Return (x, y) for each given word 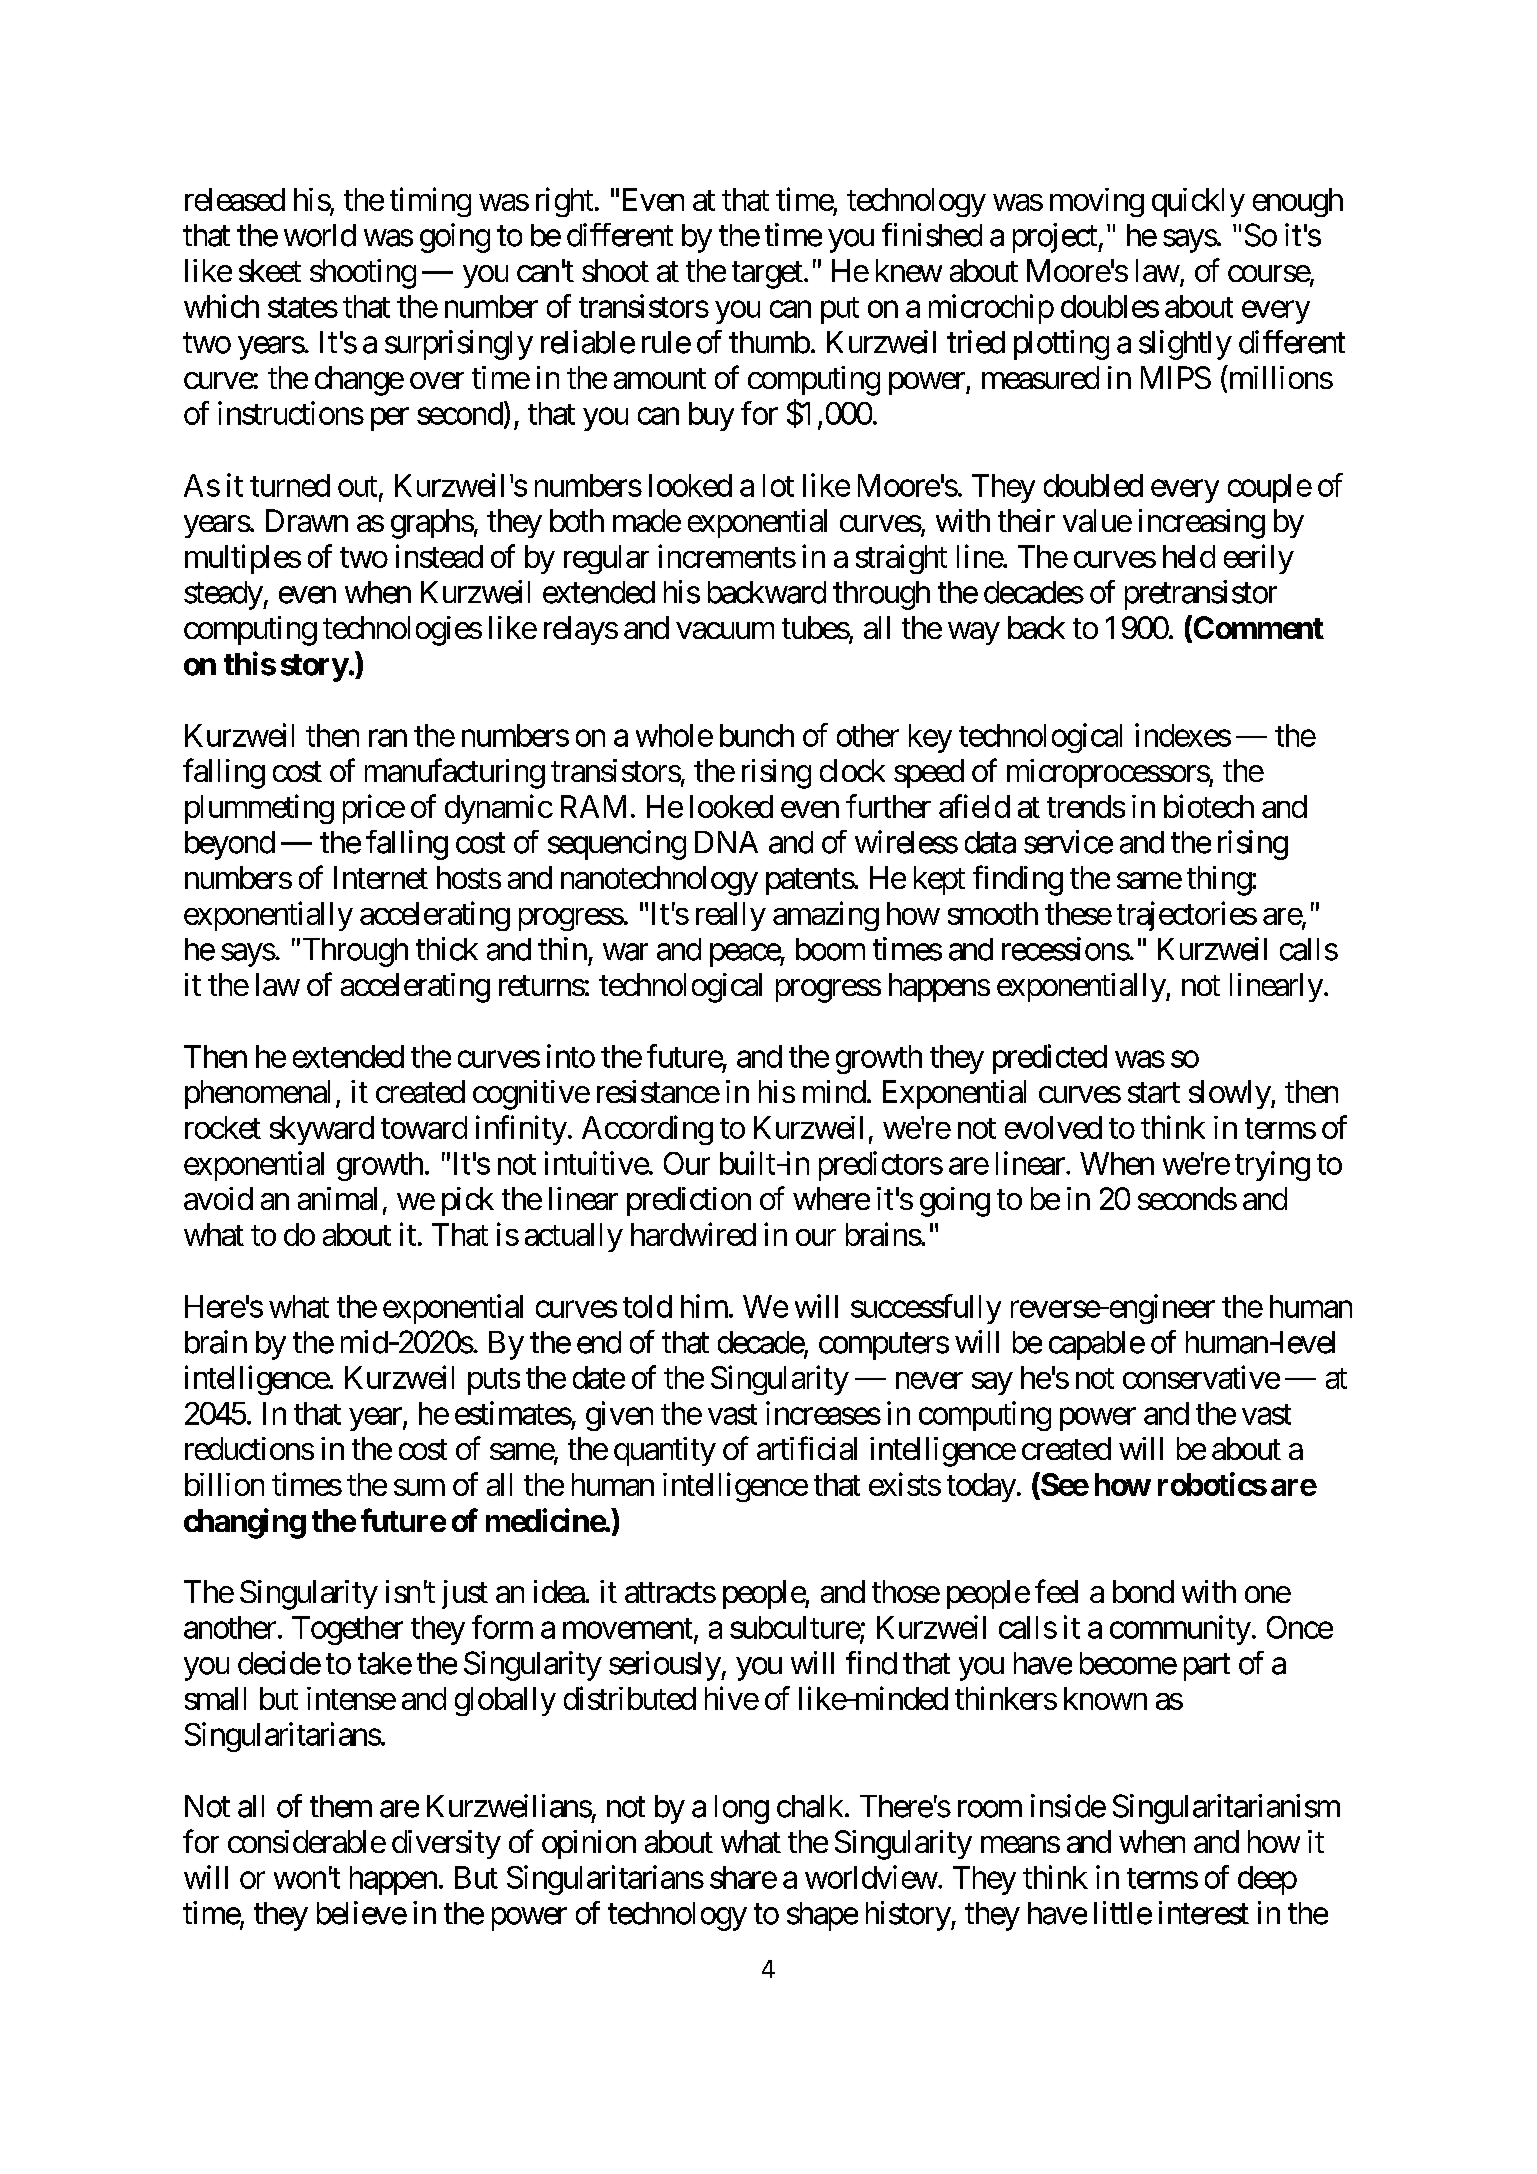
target (767, 275)
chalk (810, 1806)
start (1154, 1093)
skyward (322, 1130)
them (341, 1806)
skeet (270, 270)
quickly (1198, 202)
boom (830, 949)
